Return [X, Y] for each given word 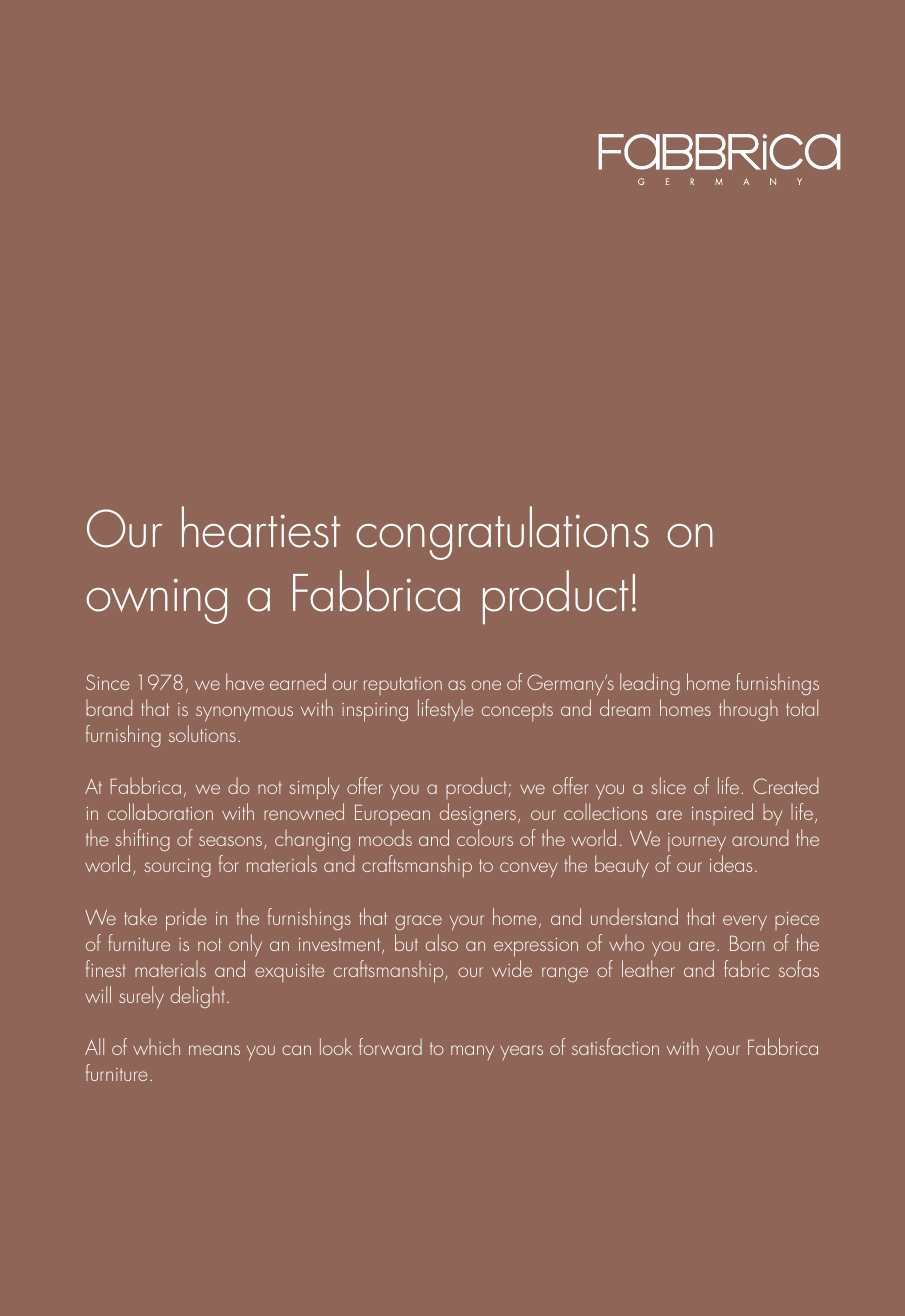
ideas [731, 863]
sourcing [178, 868]
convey [529, 869]
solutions [202, 733]
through [748, 710]
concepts [517, 712]
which [156, 1046]
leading [650, 684]
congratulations [502, 533]
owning [156, 601]
